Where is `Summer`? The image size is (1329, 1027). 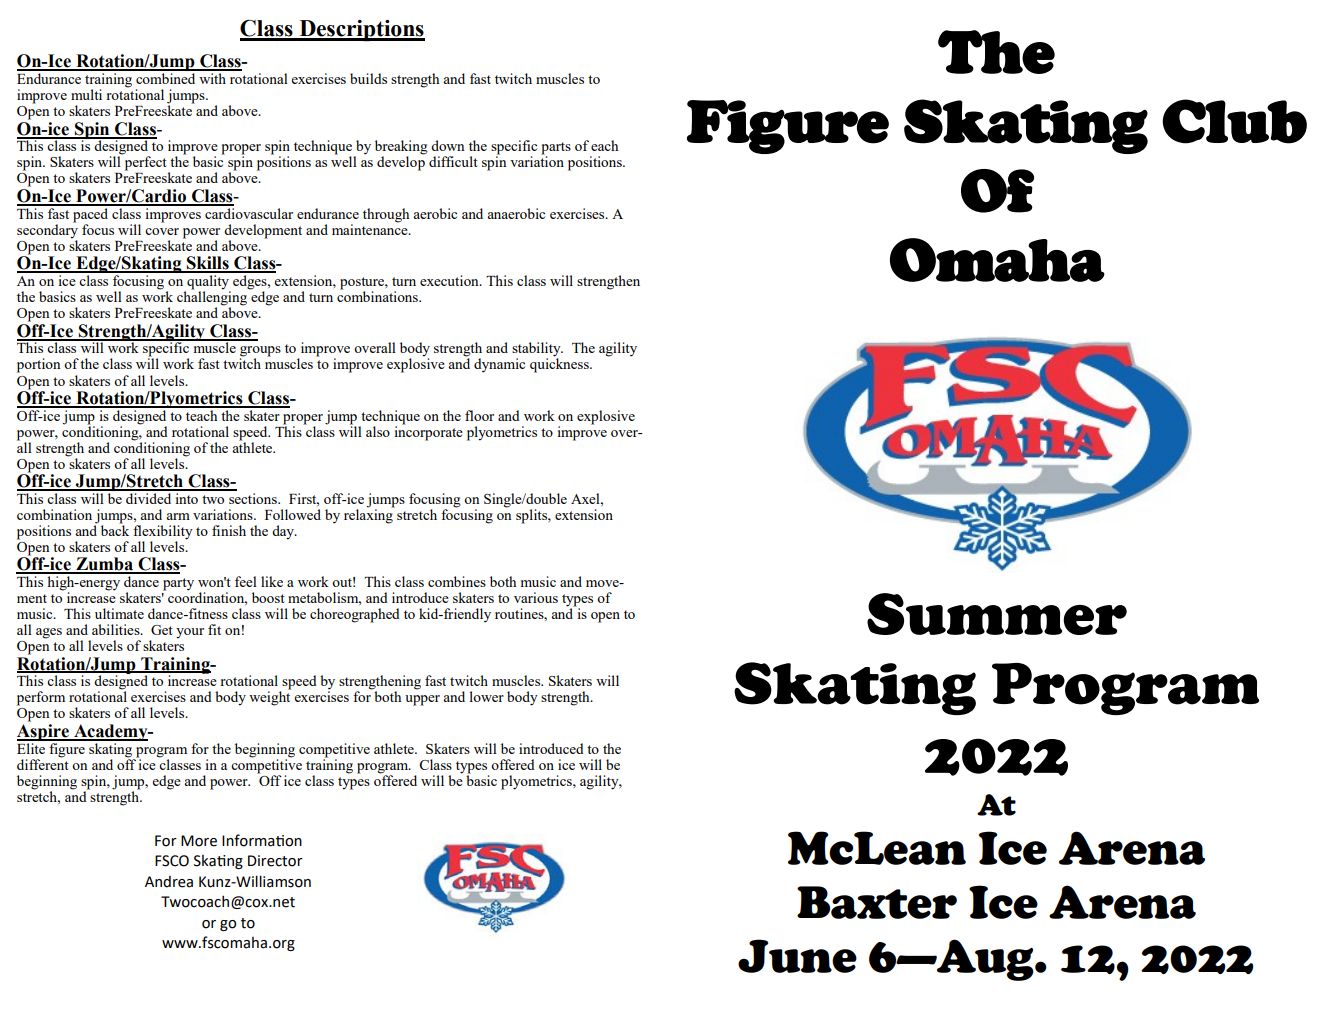 Summer is located at coordinates (997, 614).
